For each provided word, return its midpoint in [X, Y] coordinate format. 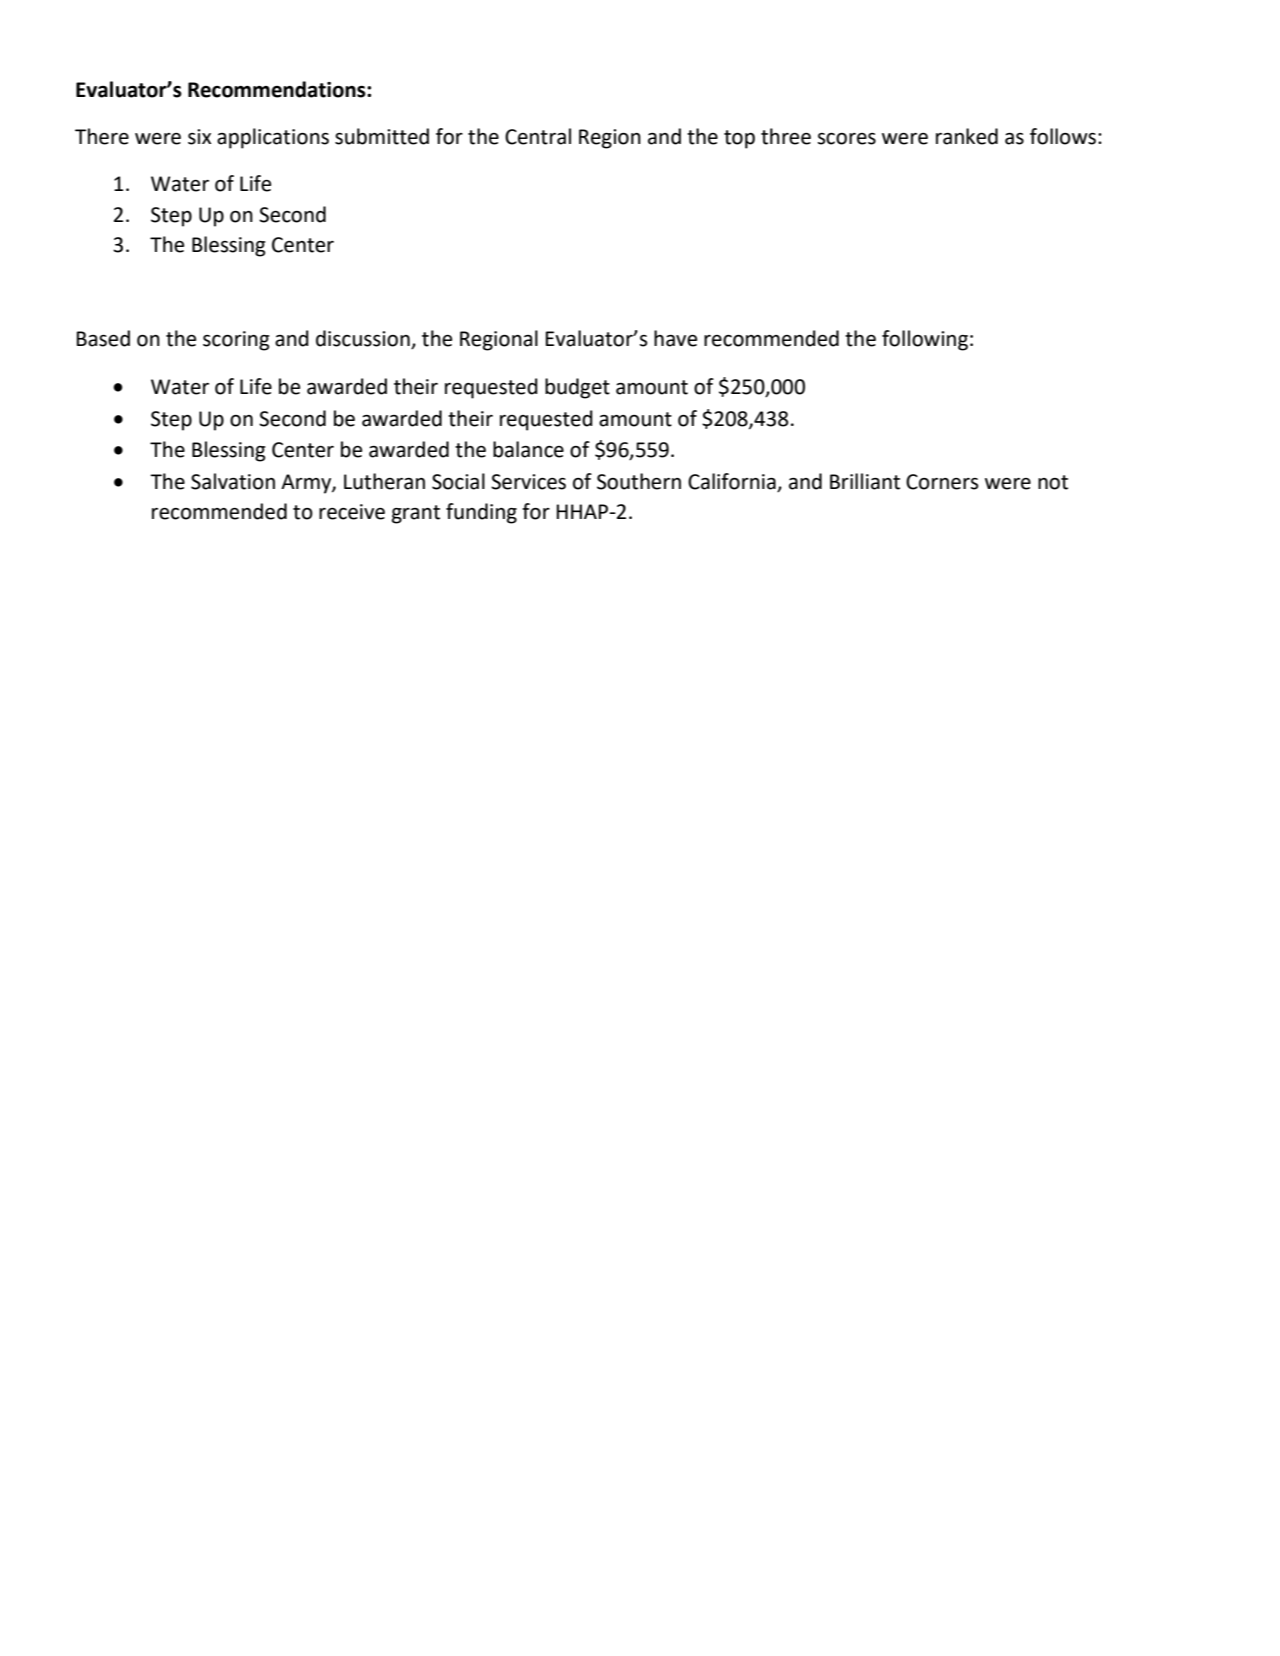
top [739, 139]
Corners [942, 482]
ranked [967, 136]
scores [846, 139]
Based [103, 338]
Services [528, 482]
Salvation [233, 481]
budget [577, 388]
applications [273, 138]
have [675, 338]
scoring [236, 341]
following [925, 340]
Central [538, 136]
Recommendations [278, 89]
